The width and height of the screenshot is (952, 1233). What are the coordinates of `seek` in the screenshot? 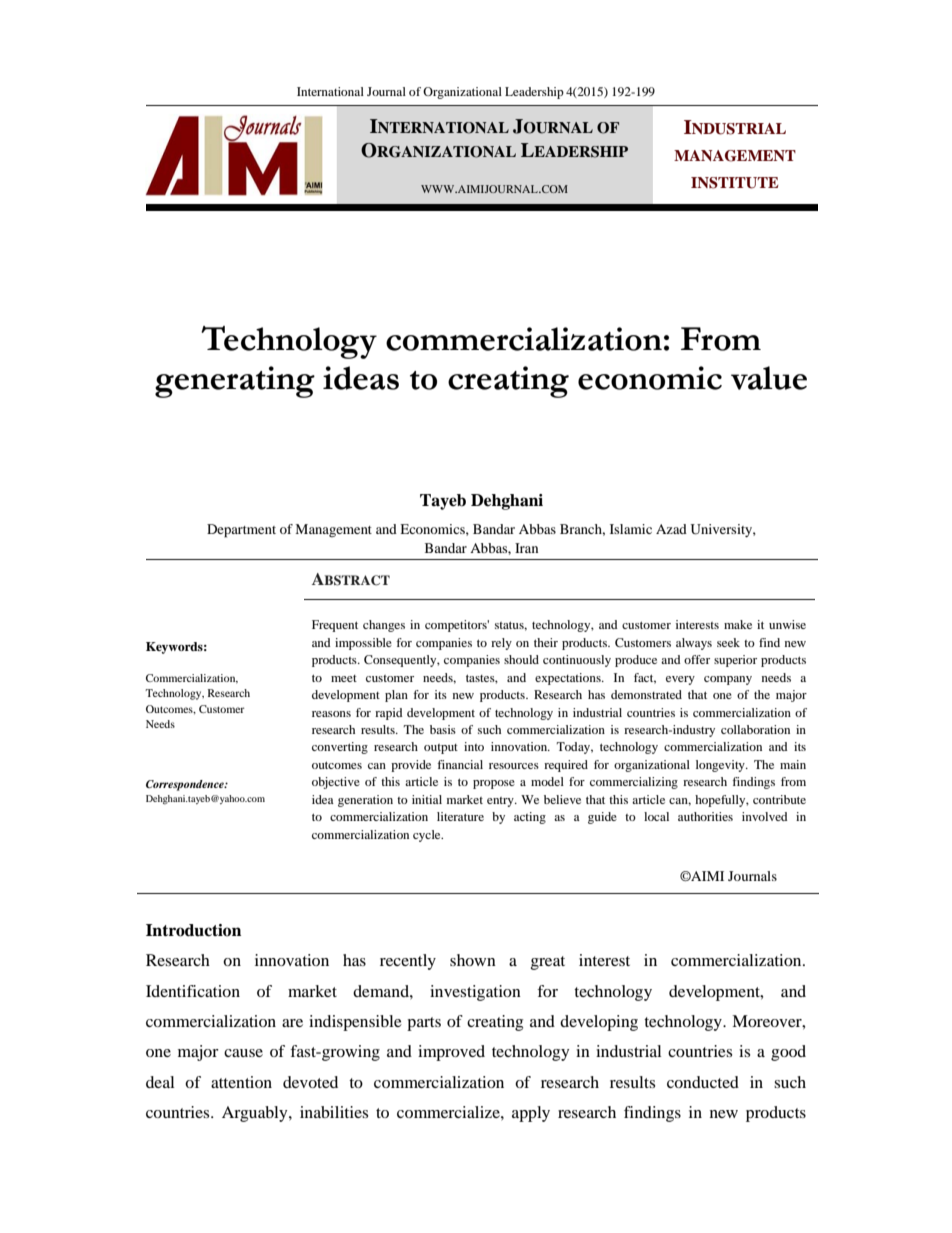 It's located at (728, 642).
